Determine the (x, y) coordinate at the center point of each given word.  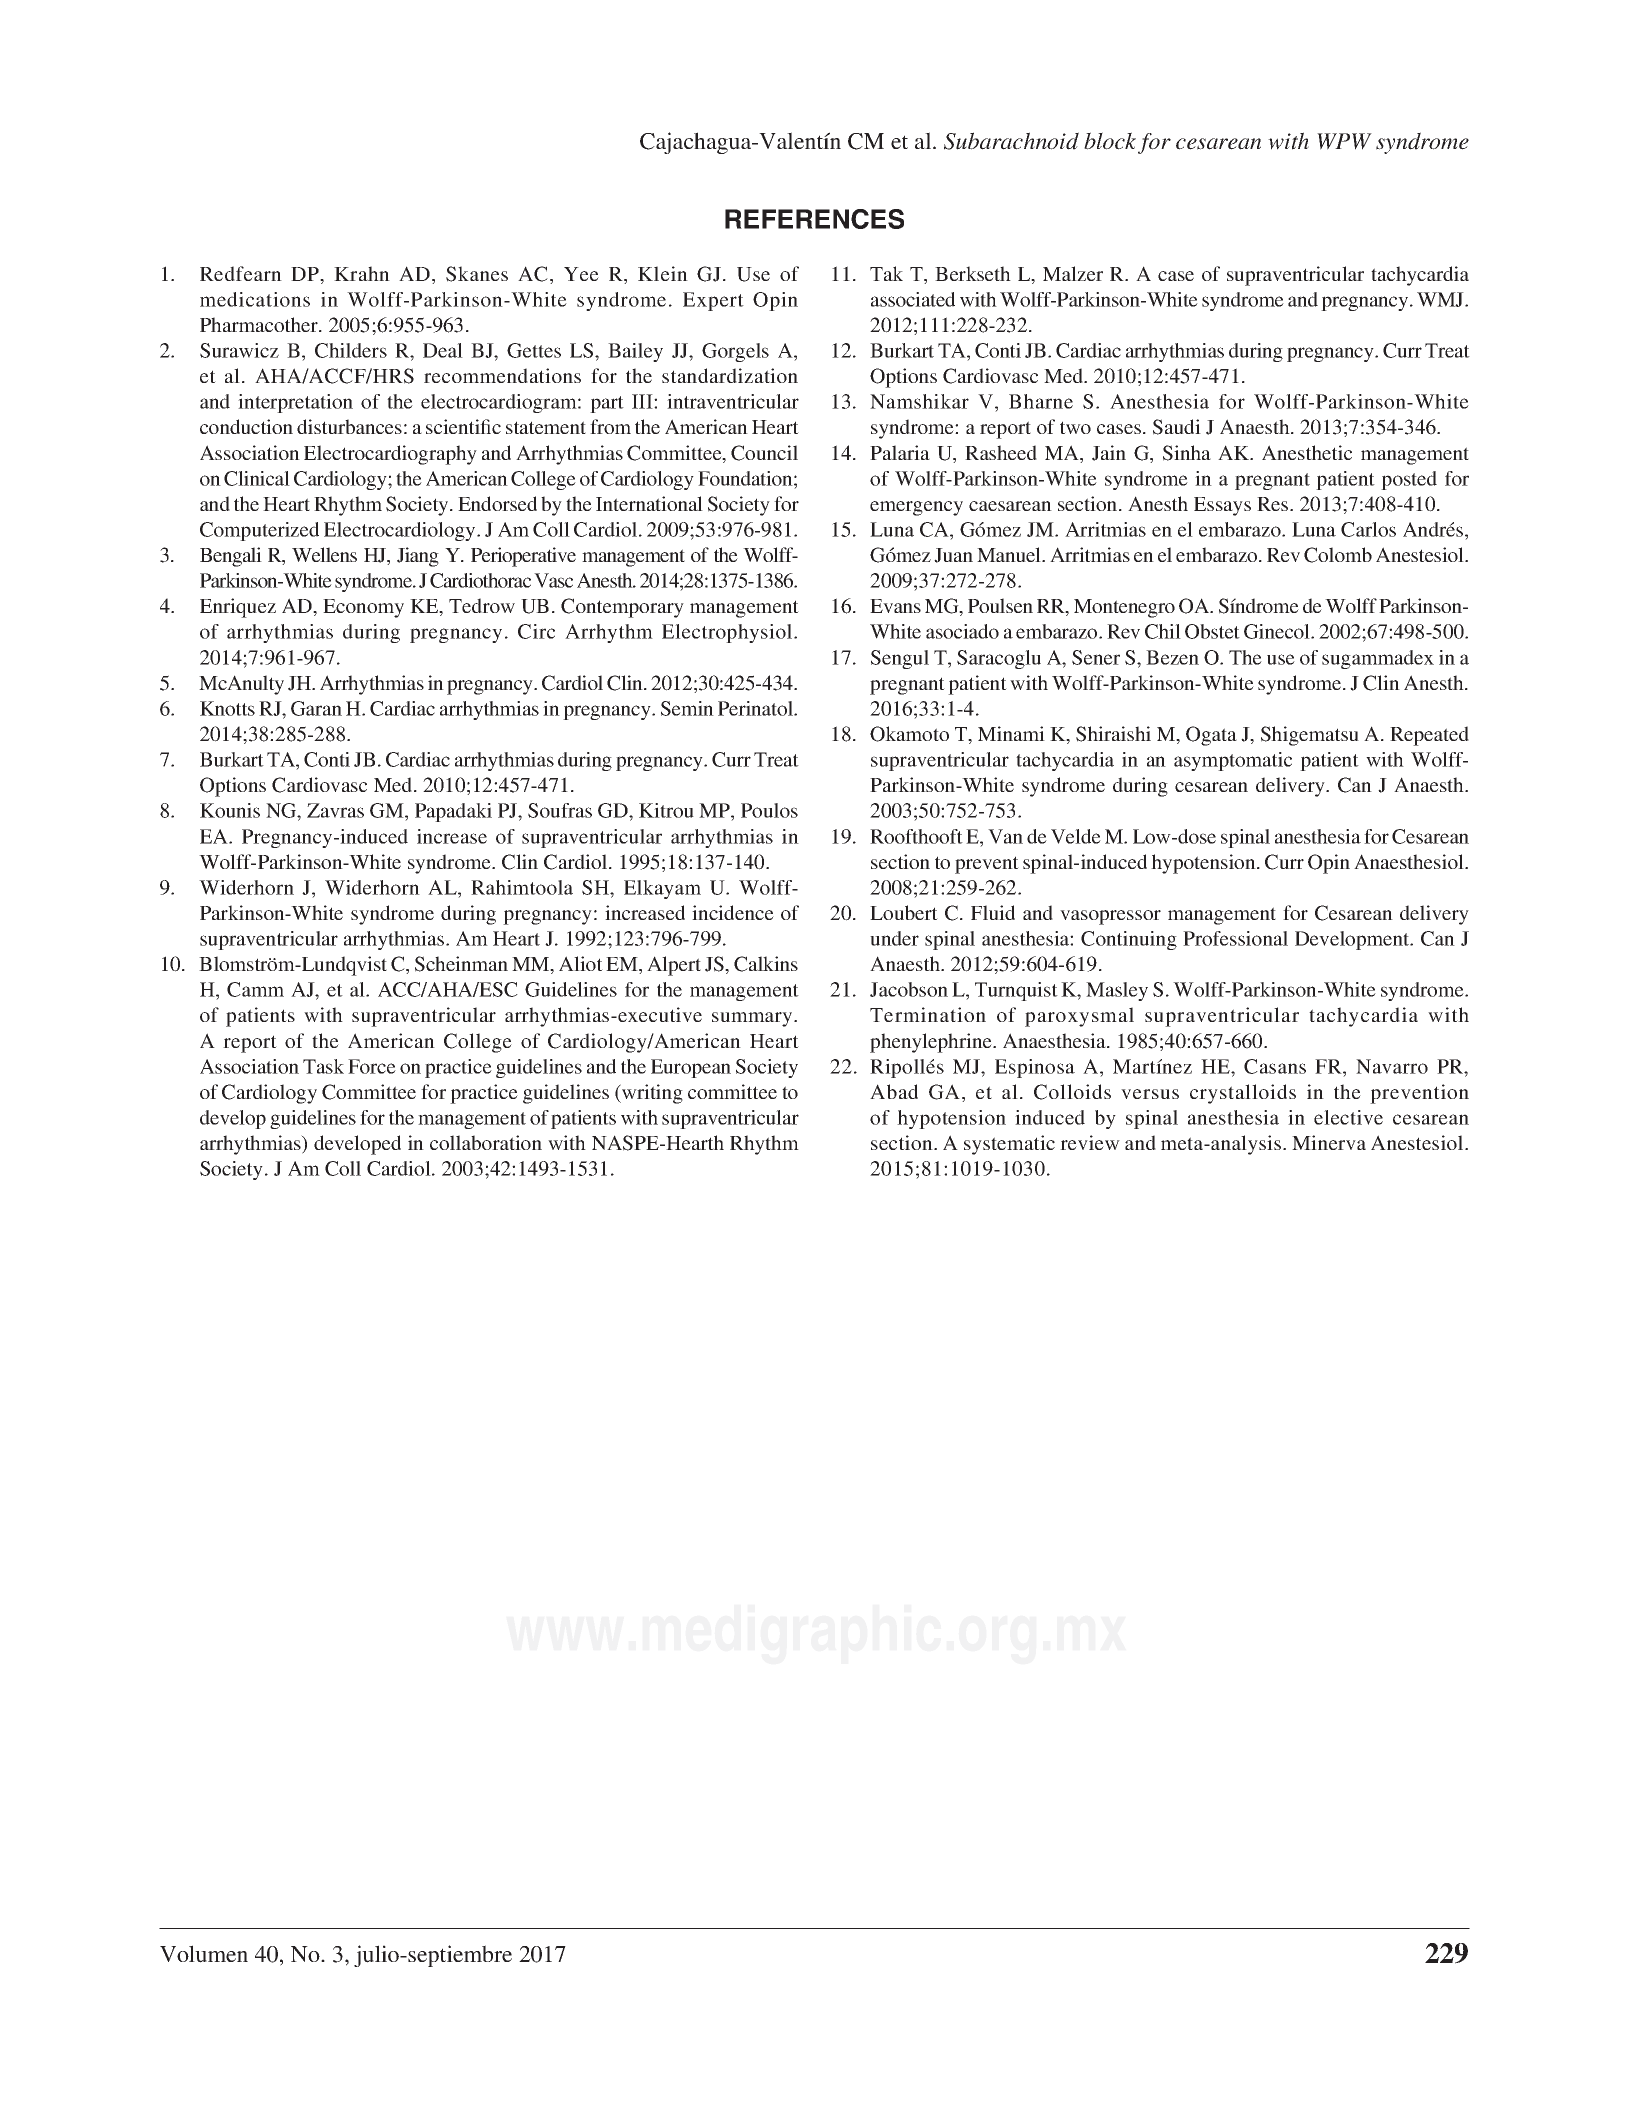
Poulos (769, 810)
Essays (1222, 506)
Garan (316, 708)
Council (764, 453)
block (1110, 141)
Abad (894, 1091)
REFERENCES (814, 219)
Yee (581, 274)
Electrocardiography (390, 455)
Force (372, 1066)
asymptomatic (1233, 761)
